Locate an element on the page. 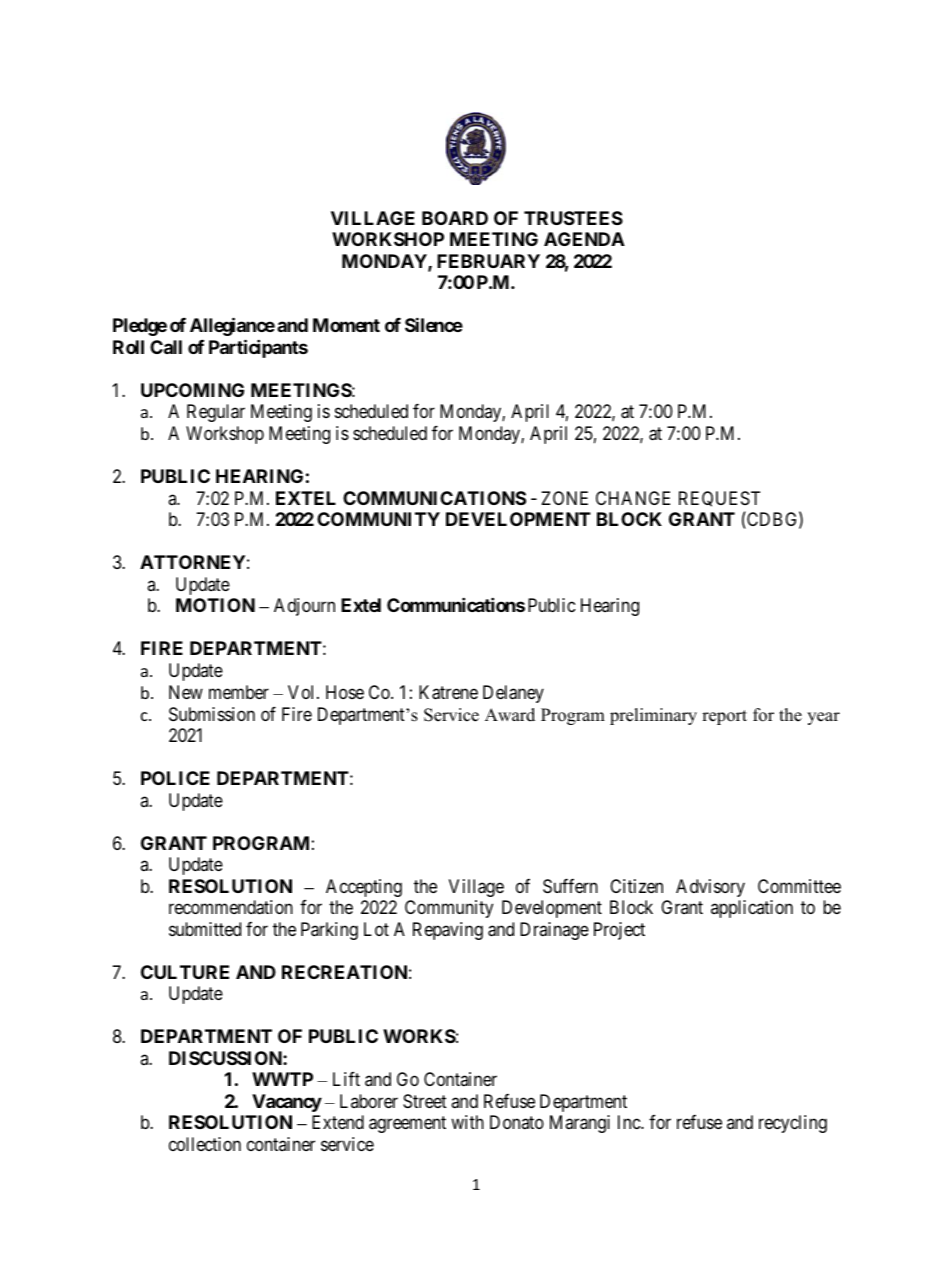 The height and width of the page is (1272, 952). Regular is located at coordinates (216, 413).
